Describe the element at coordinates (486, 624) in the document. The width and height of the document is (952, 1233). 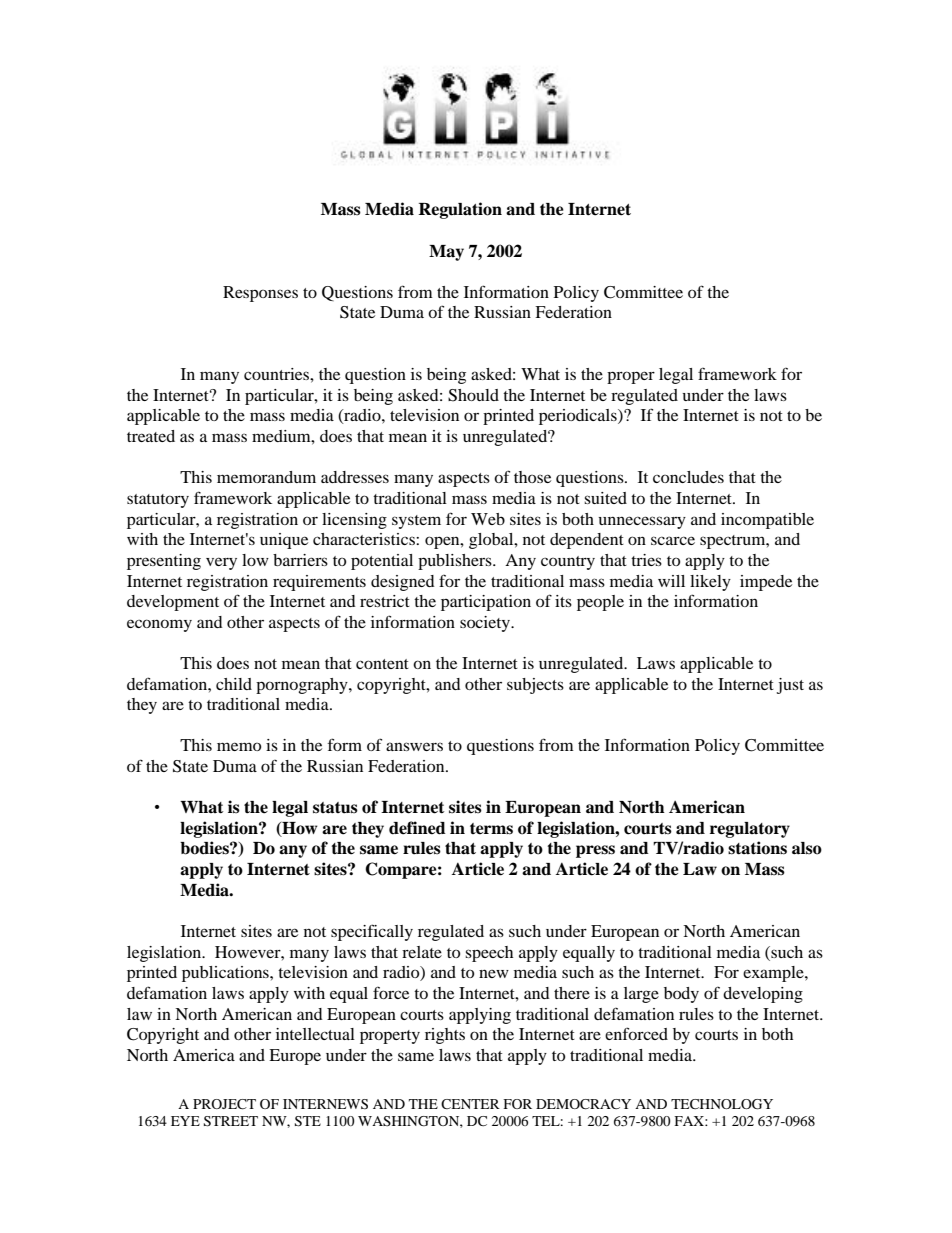
I see `society` at that location.
